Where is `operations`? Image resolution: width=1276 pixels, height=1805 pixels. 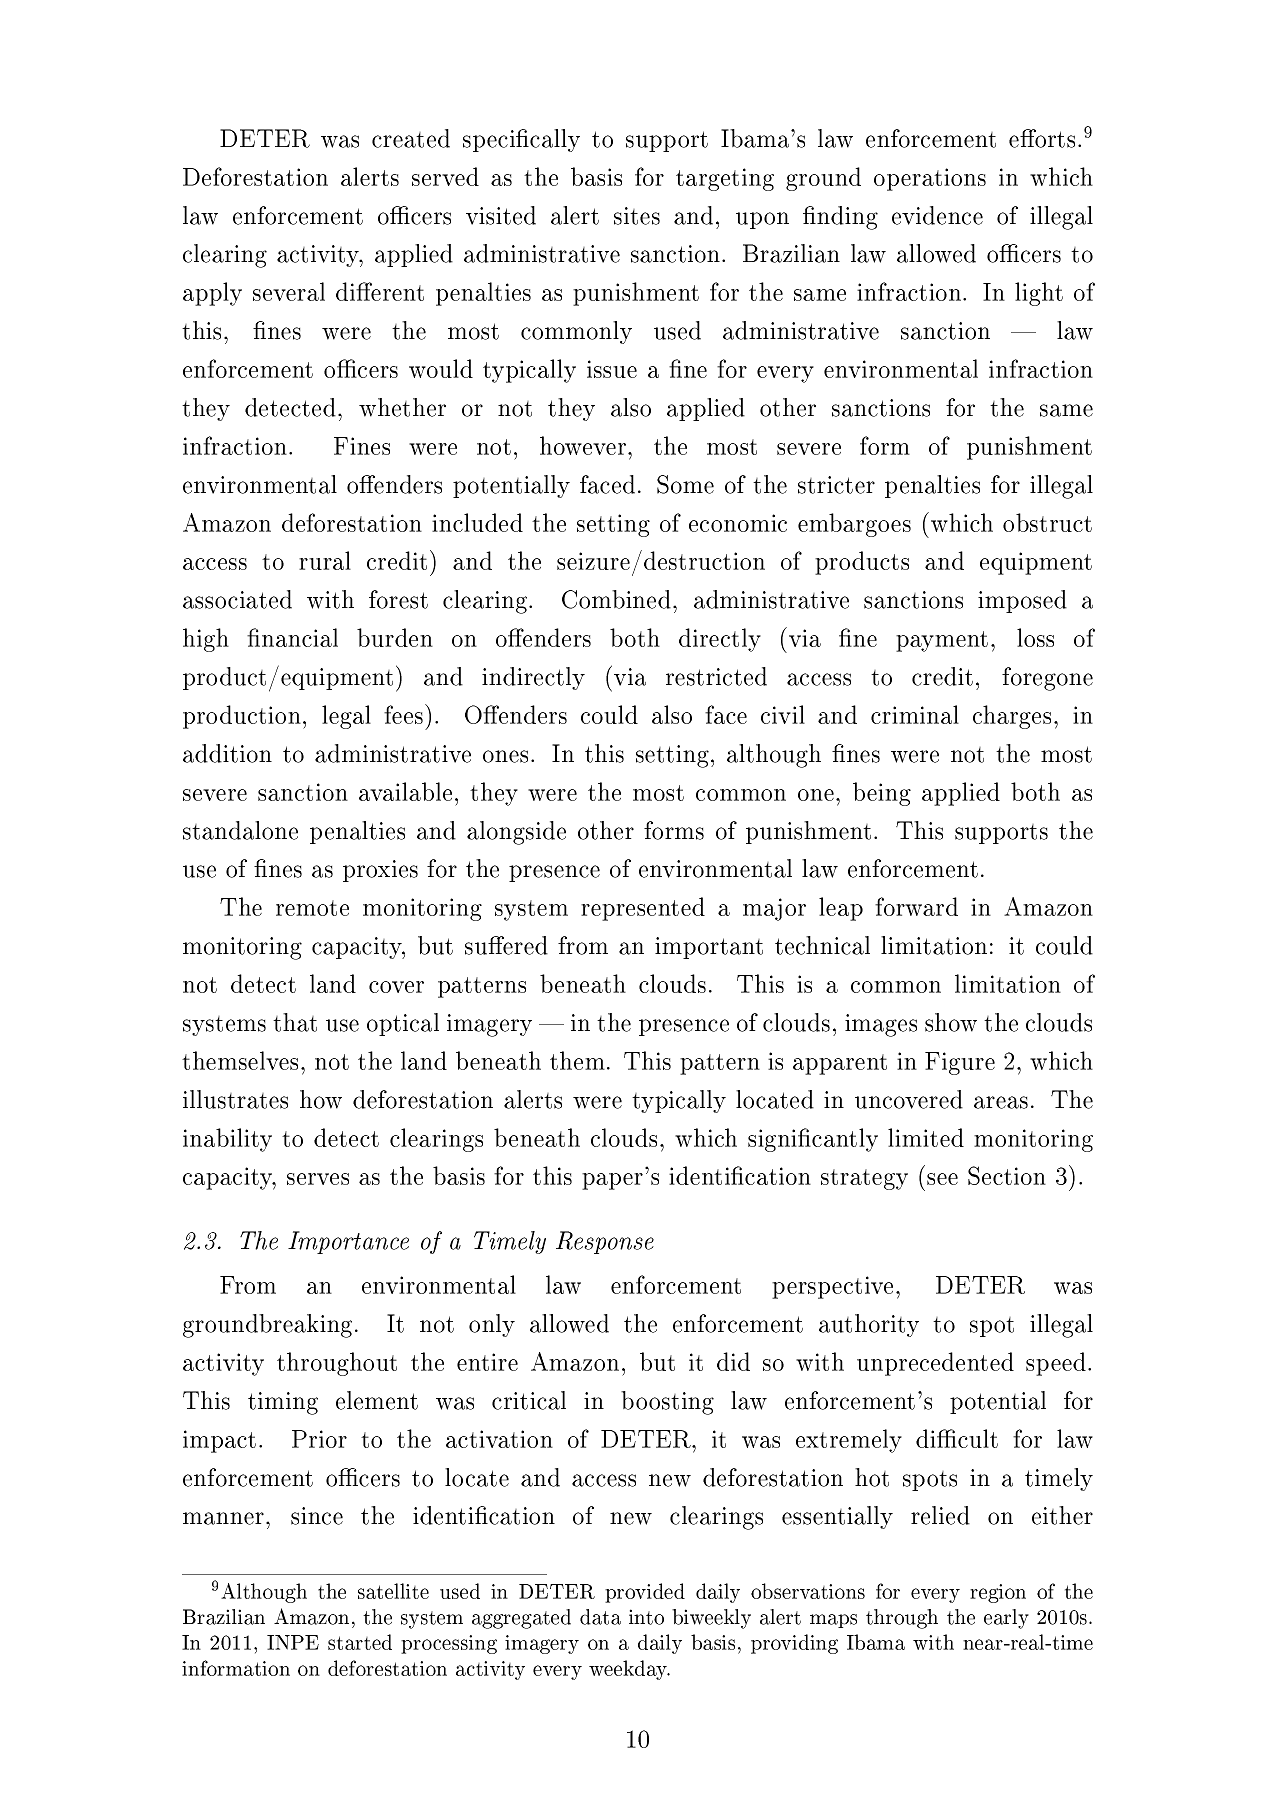
operations is located at coordinates (930, 179).
